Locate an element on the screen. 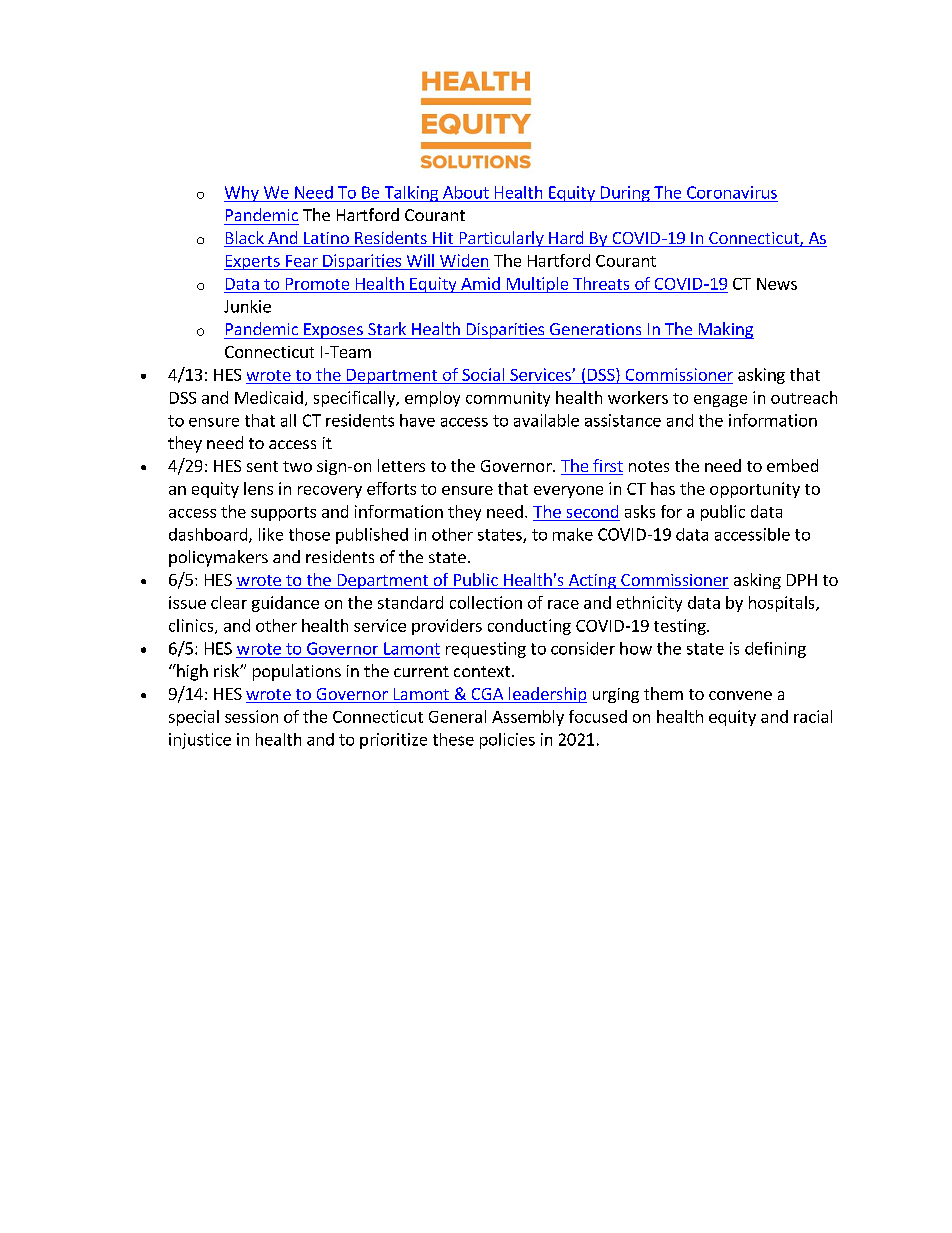 This screenshot has height=1233, width=952. embed is located at coordinates (792, 465).
